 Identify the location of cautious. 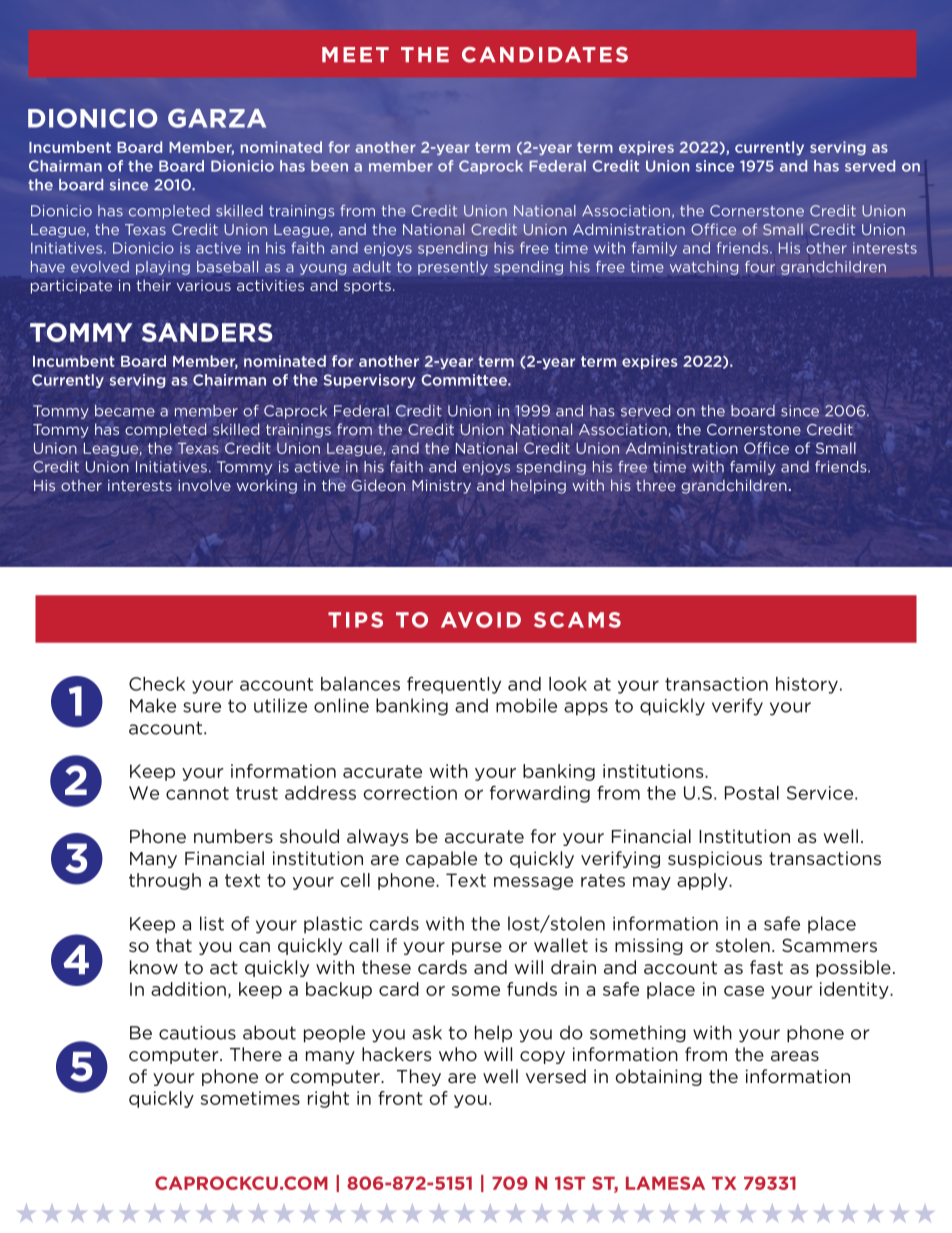
(197, 1033).
